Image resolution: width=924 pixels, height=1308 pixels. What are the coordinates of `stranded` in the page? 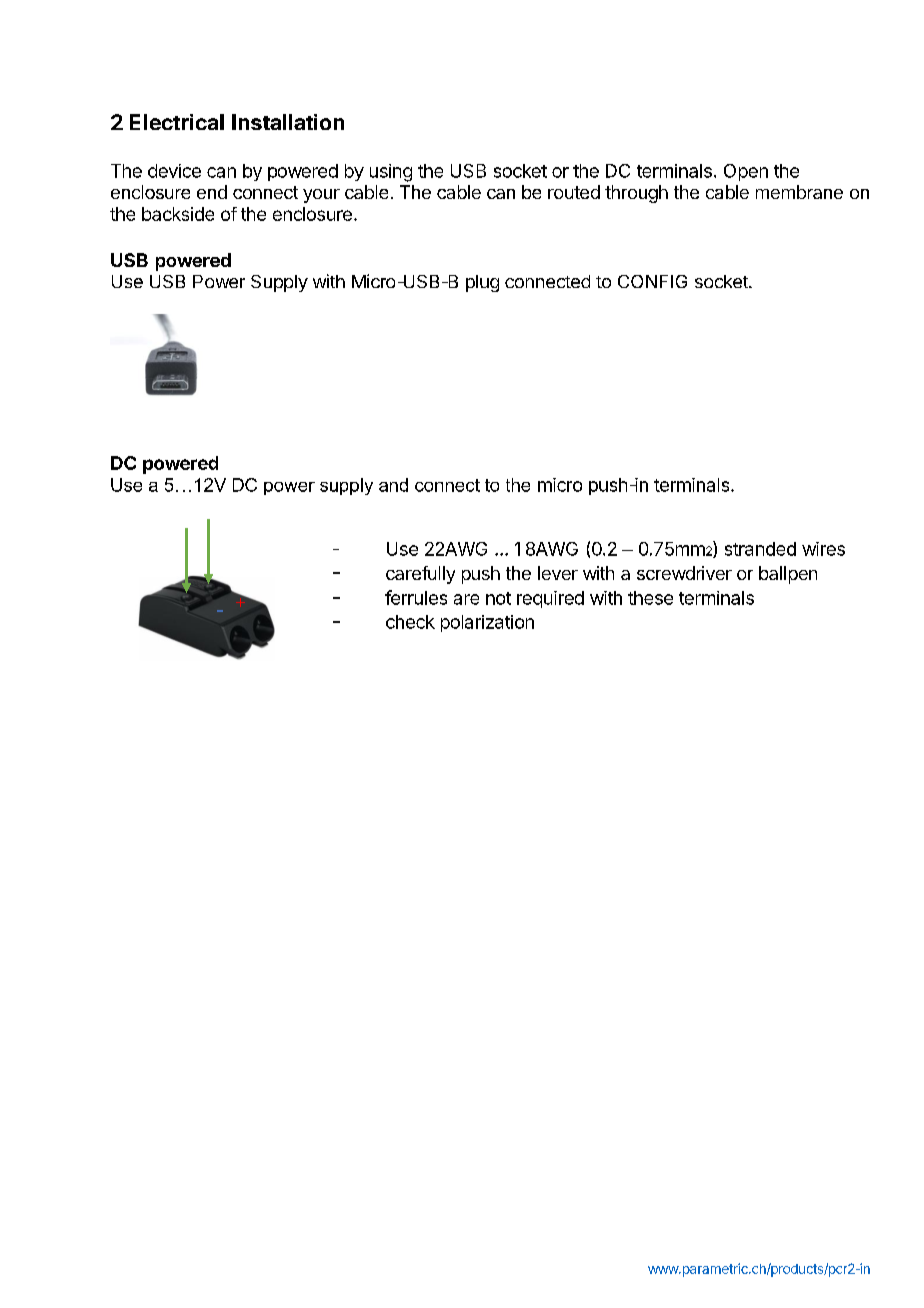 It's located at (760, 549).
